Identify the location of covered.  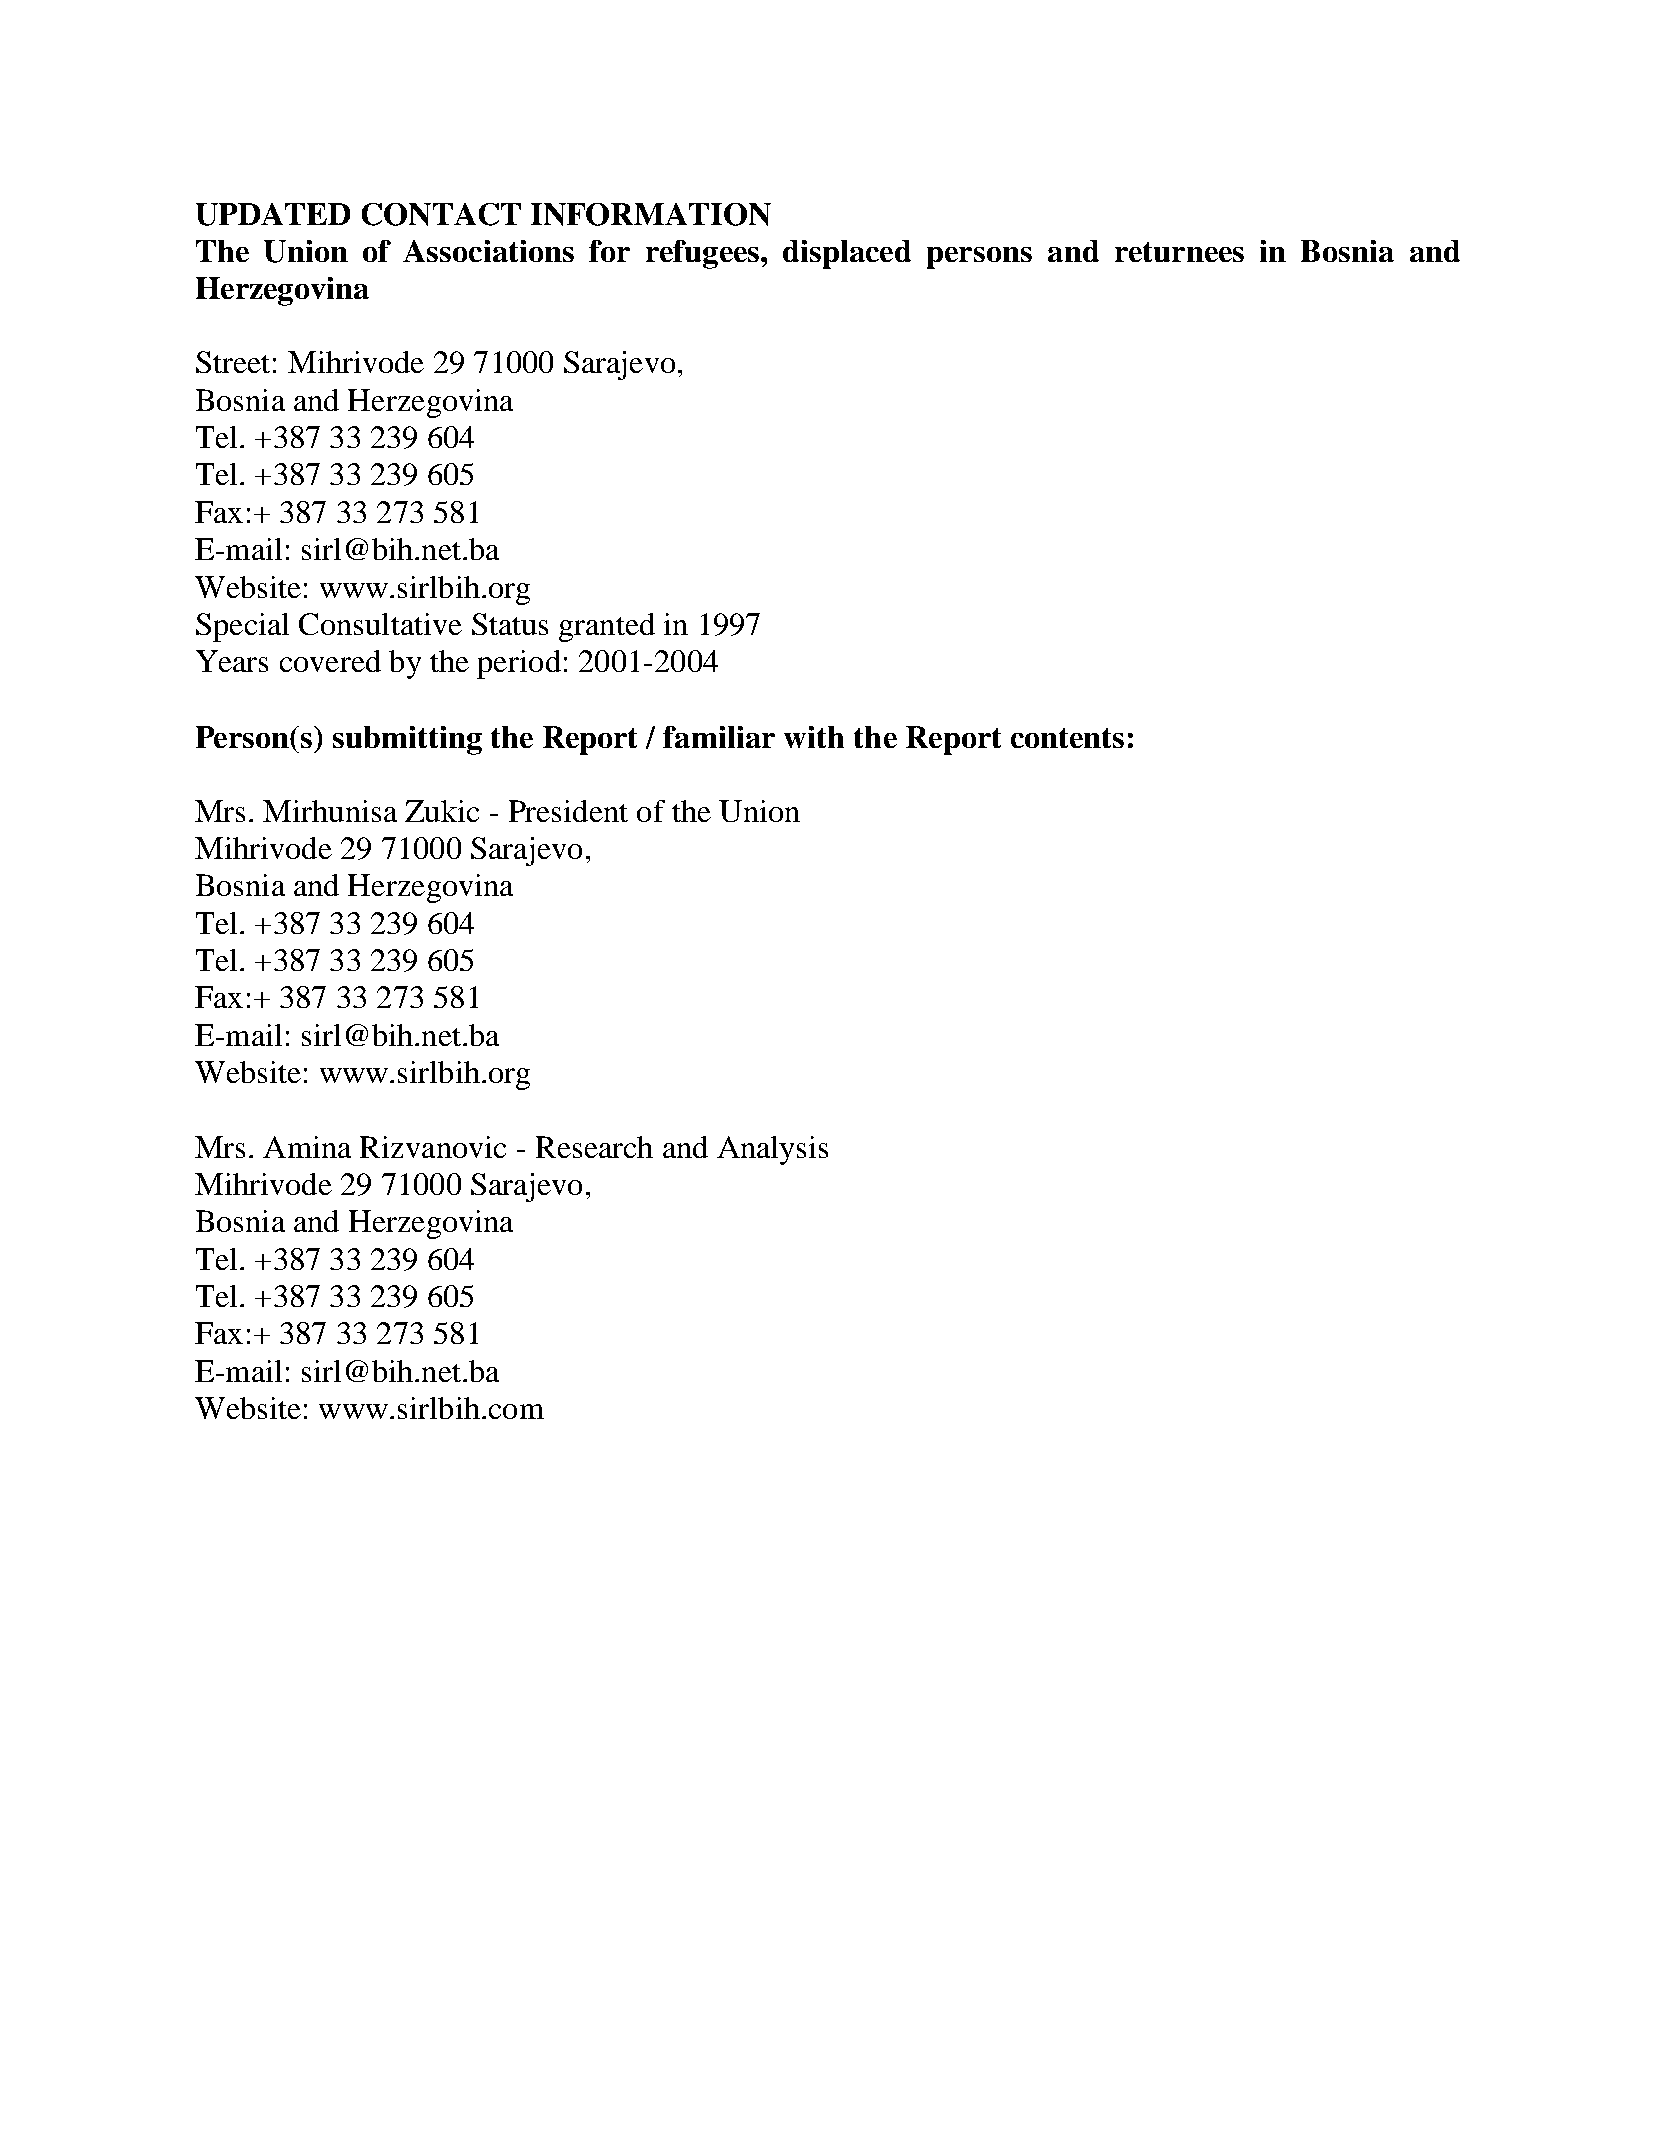
(330, 661).
